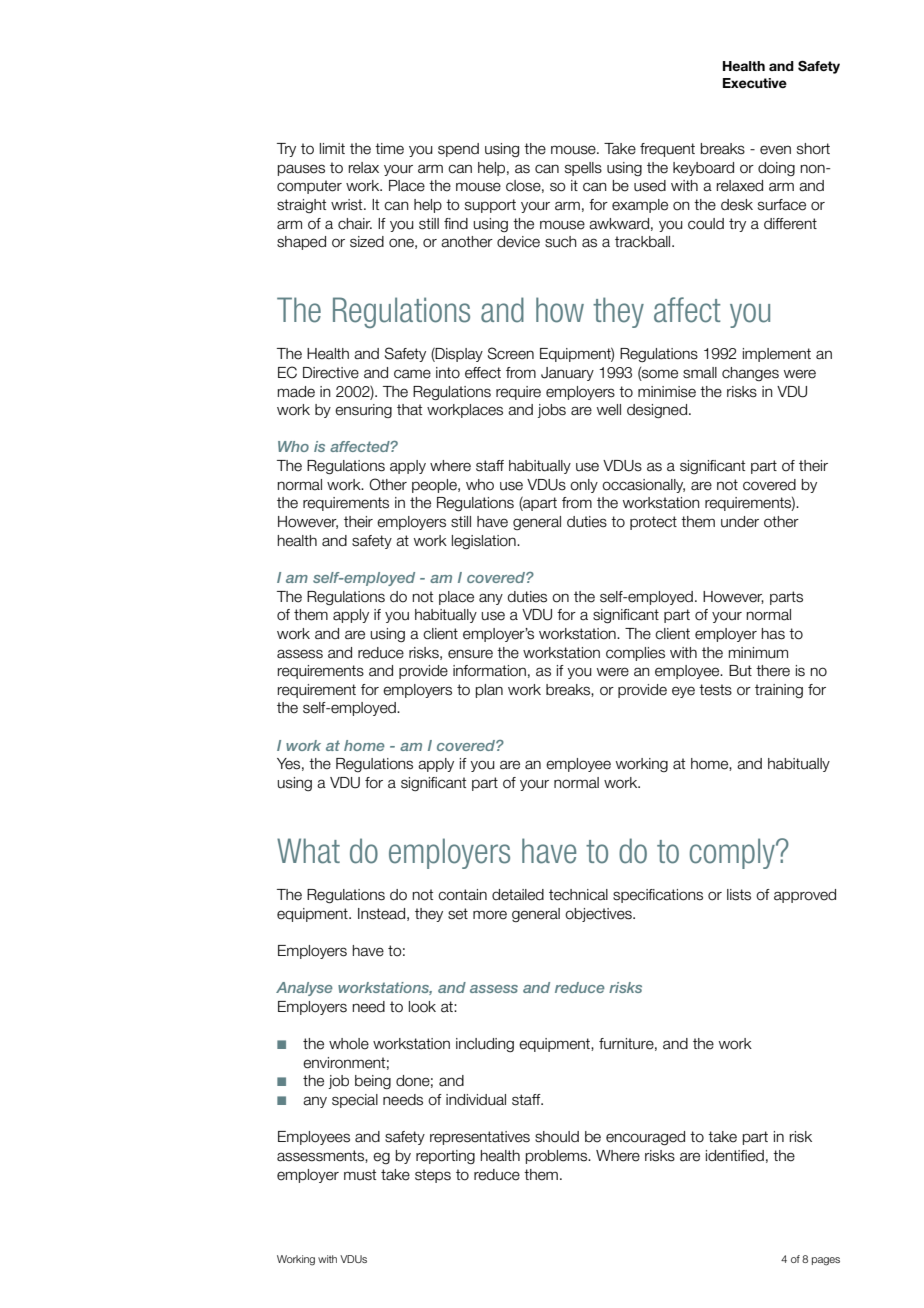 The image size is (924, 1308). Describe the element at coordinates (360, 1175) in the page. I see `must` at that location.
